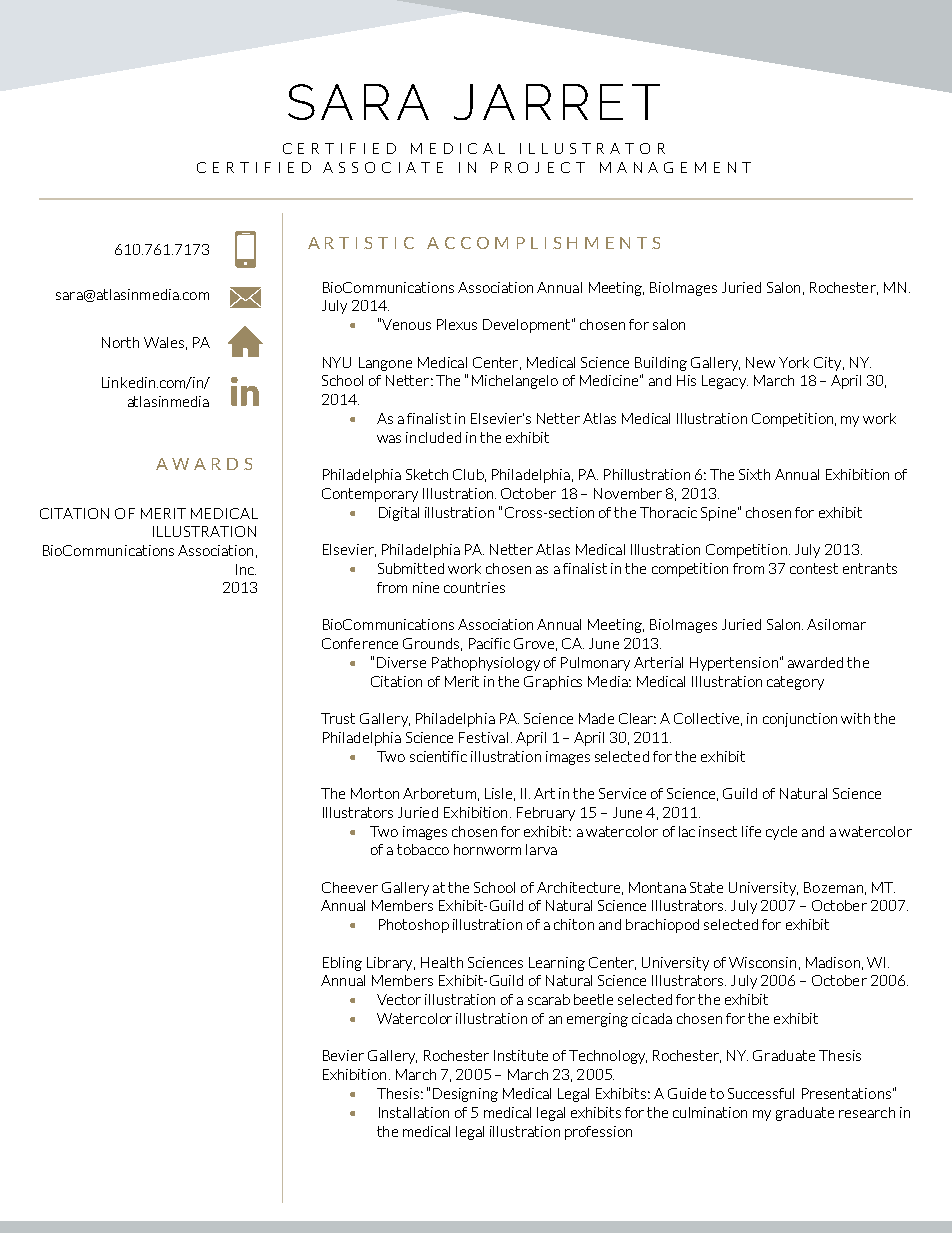  Describe the element at coordinates (360, 643) in the screenshot. I see `Conference` at that location.
